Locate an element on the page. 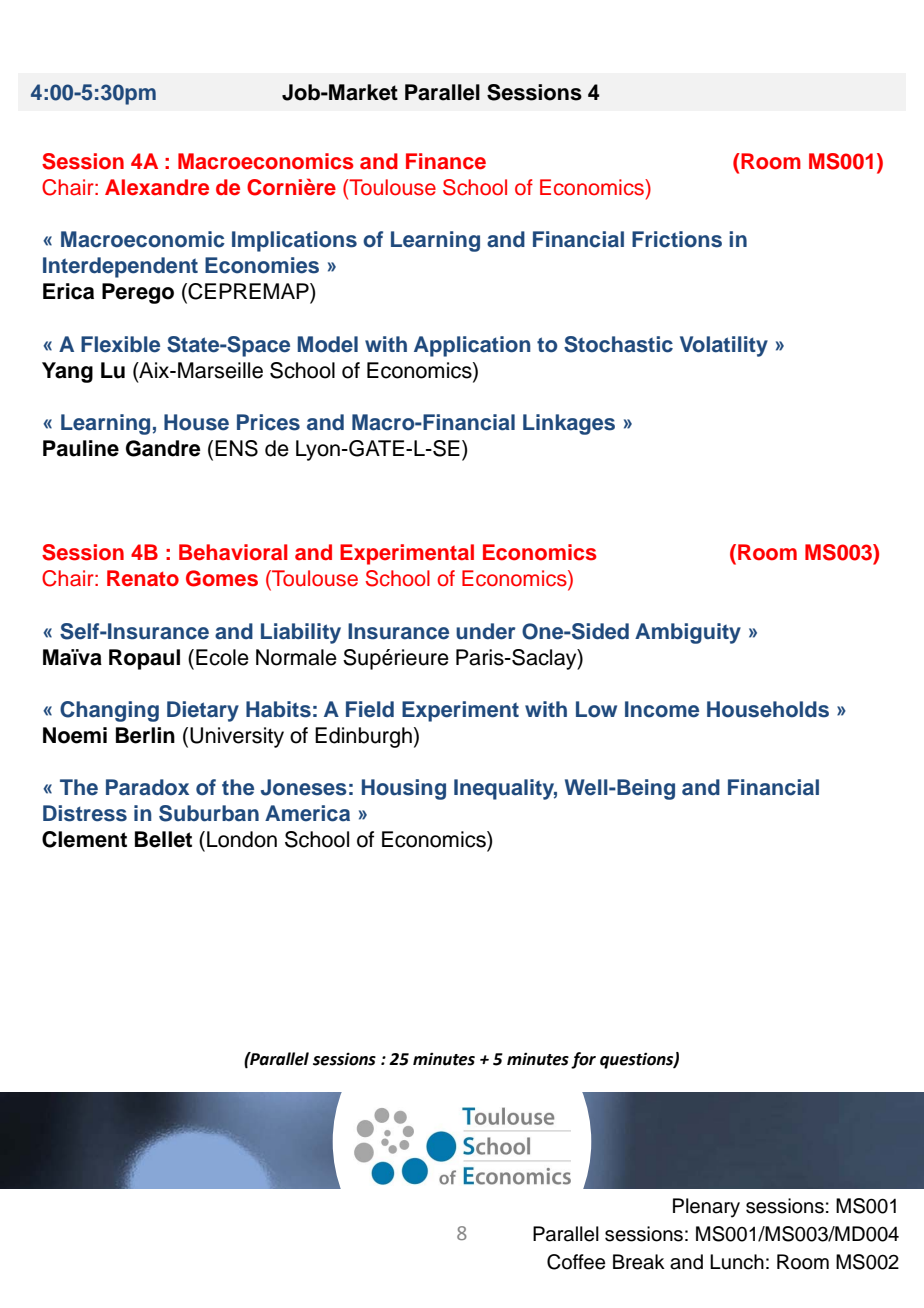 Image resolution: width=924 pixels, height=1308 pixels. Stochastic is located at coordinates (618, 344).
